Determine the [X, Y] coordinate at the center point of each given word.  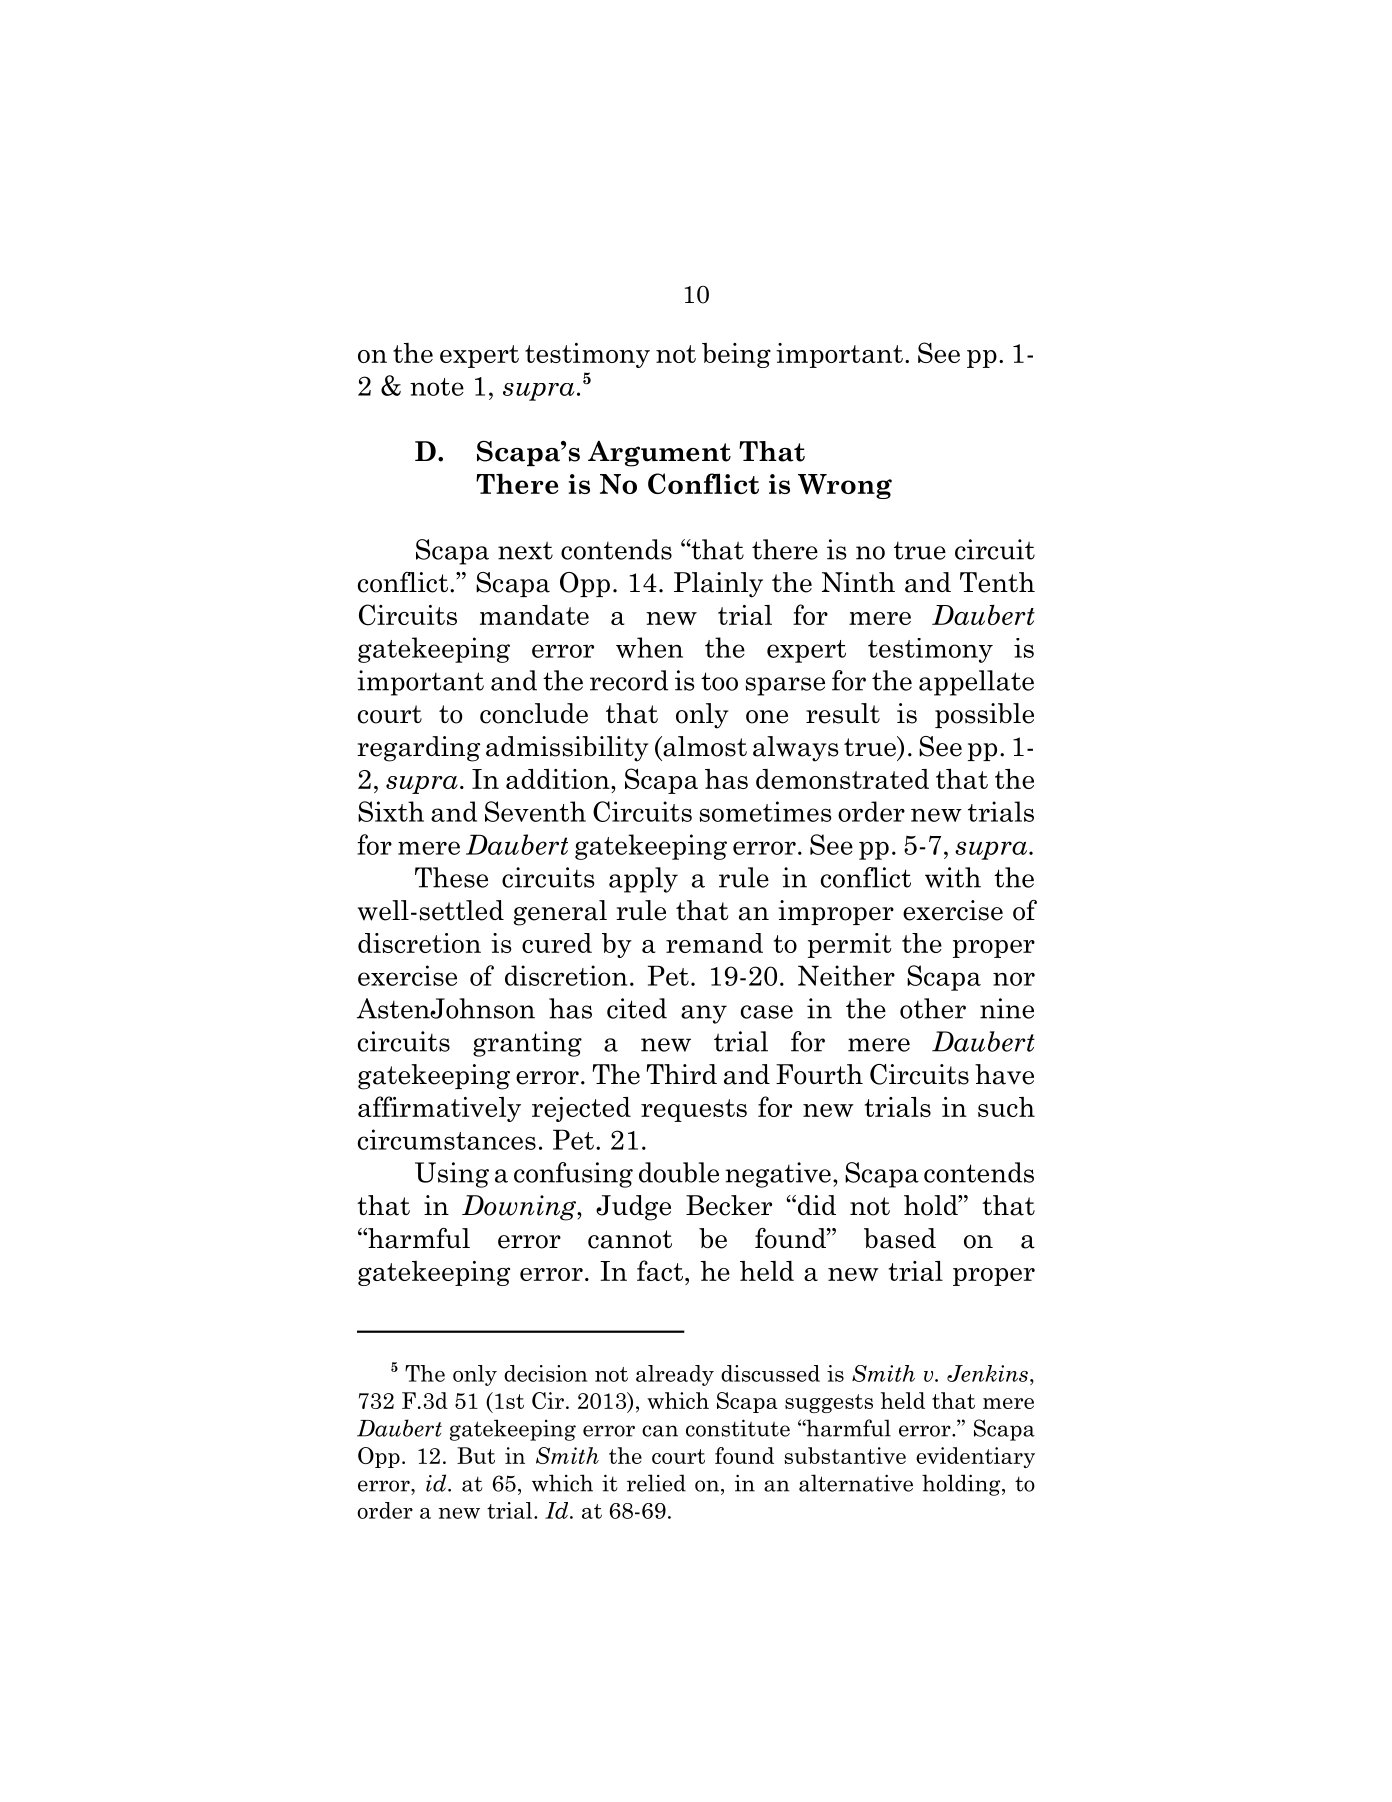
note [437, 387]
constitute [738, 1428]
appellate [976, 683]
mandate [534, 615]
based [900, 1238]
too [719, 681]
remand [714, 943]
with [953, 877]
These [451, 877]
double [679, 1172]
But [476, 1455]
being [736, 355]
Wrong [845, 486]
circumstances [447, 1139]
